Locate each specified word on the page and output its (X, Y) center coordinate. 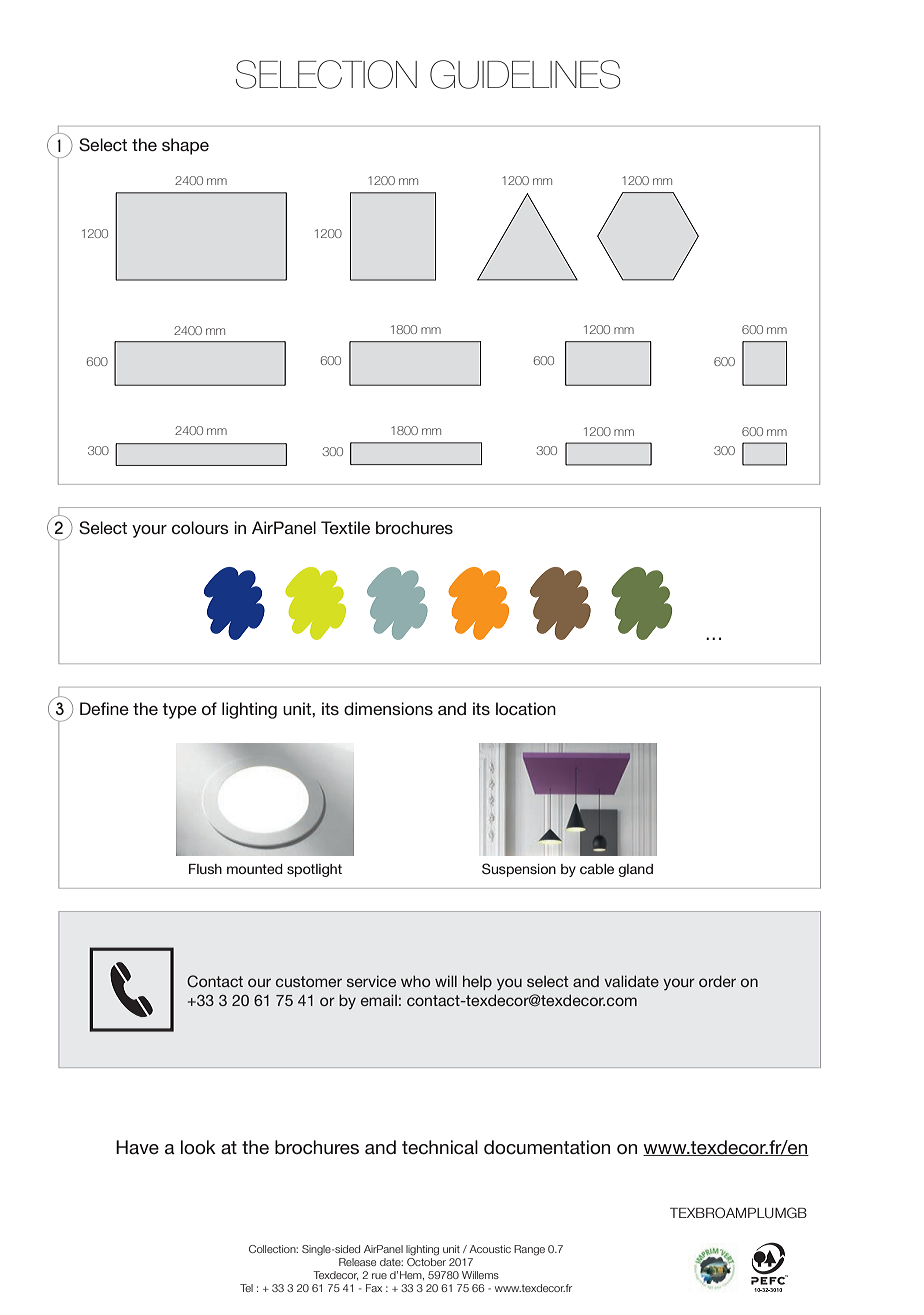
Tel (246, 1288)
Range (529, 1250)
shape (185, 146)
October (426, 1260)
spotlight (314, 870)
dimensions (388, 708)
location (526, 708)
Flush (205, 869)
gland (635, 870)
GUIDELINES (525, 74)
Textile (345, 527)
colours (200, 527)
